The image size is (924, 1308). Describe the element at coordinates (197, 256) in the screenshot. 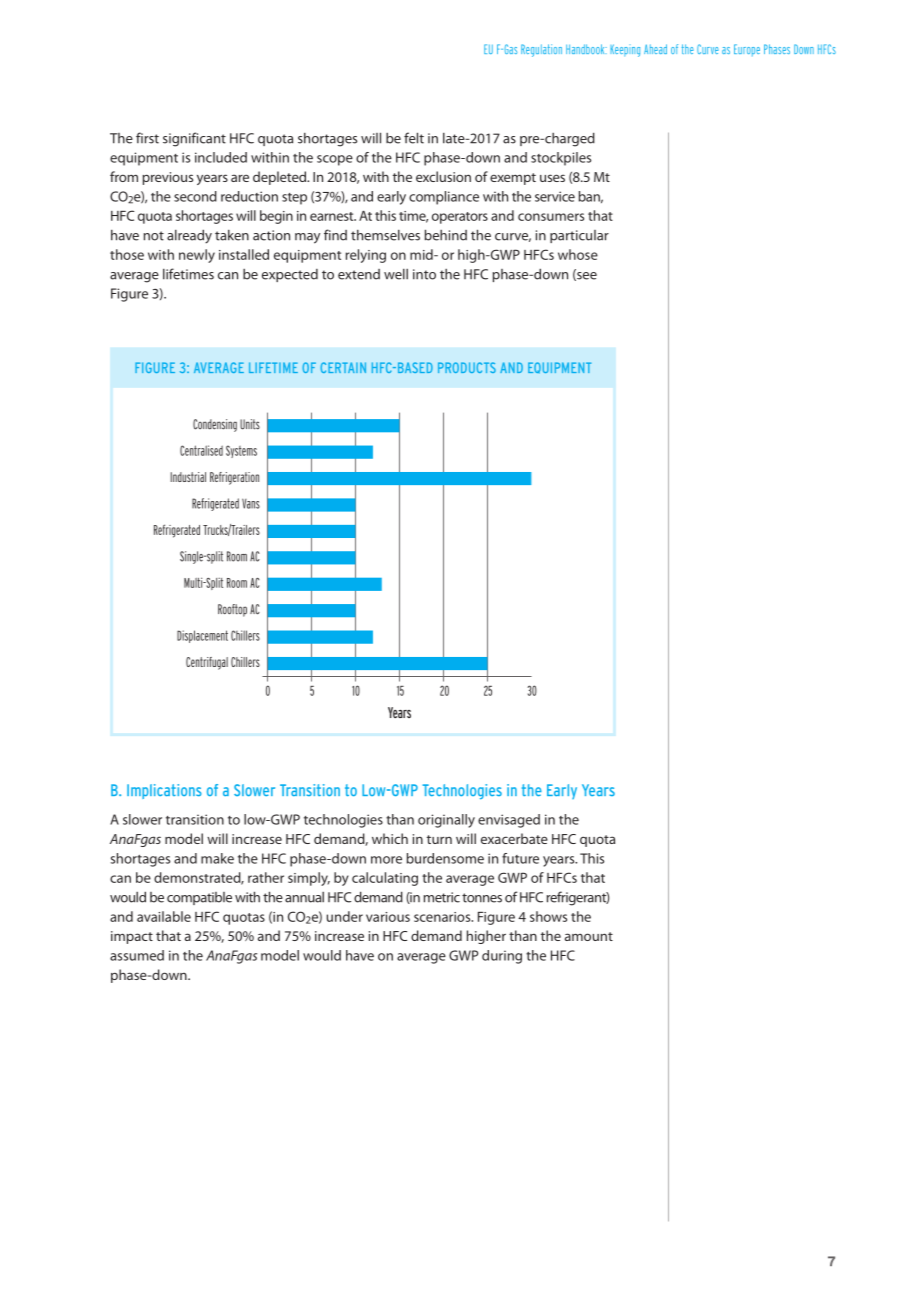

I see `newly` at that location.
